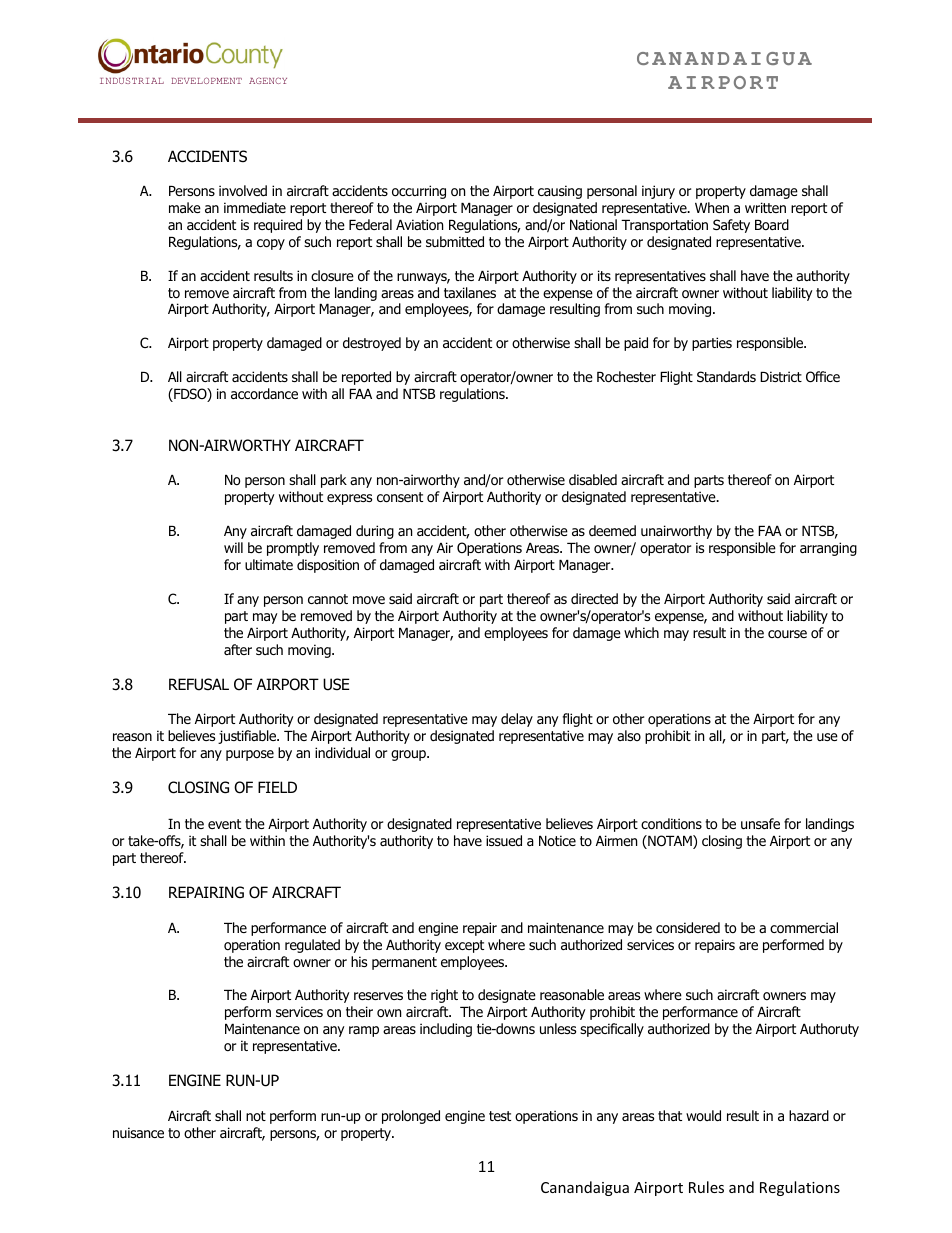 Image resolution: width=952 pixels, height=1233 pixels. Describe the element at coordinates (419, 192) in the screenshot. I see `occurring` at that location.
